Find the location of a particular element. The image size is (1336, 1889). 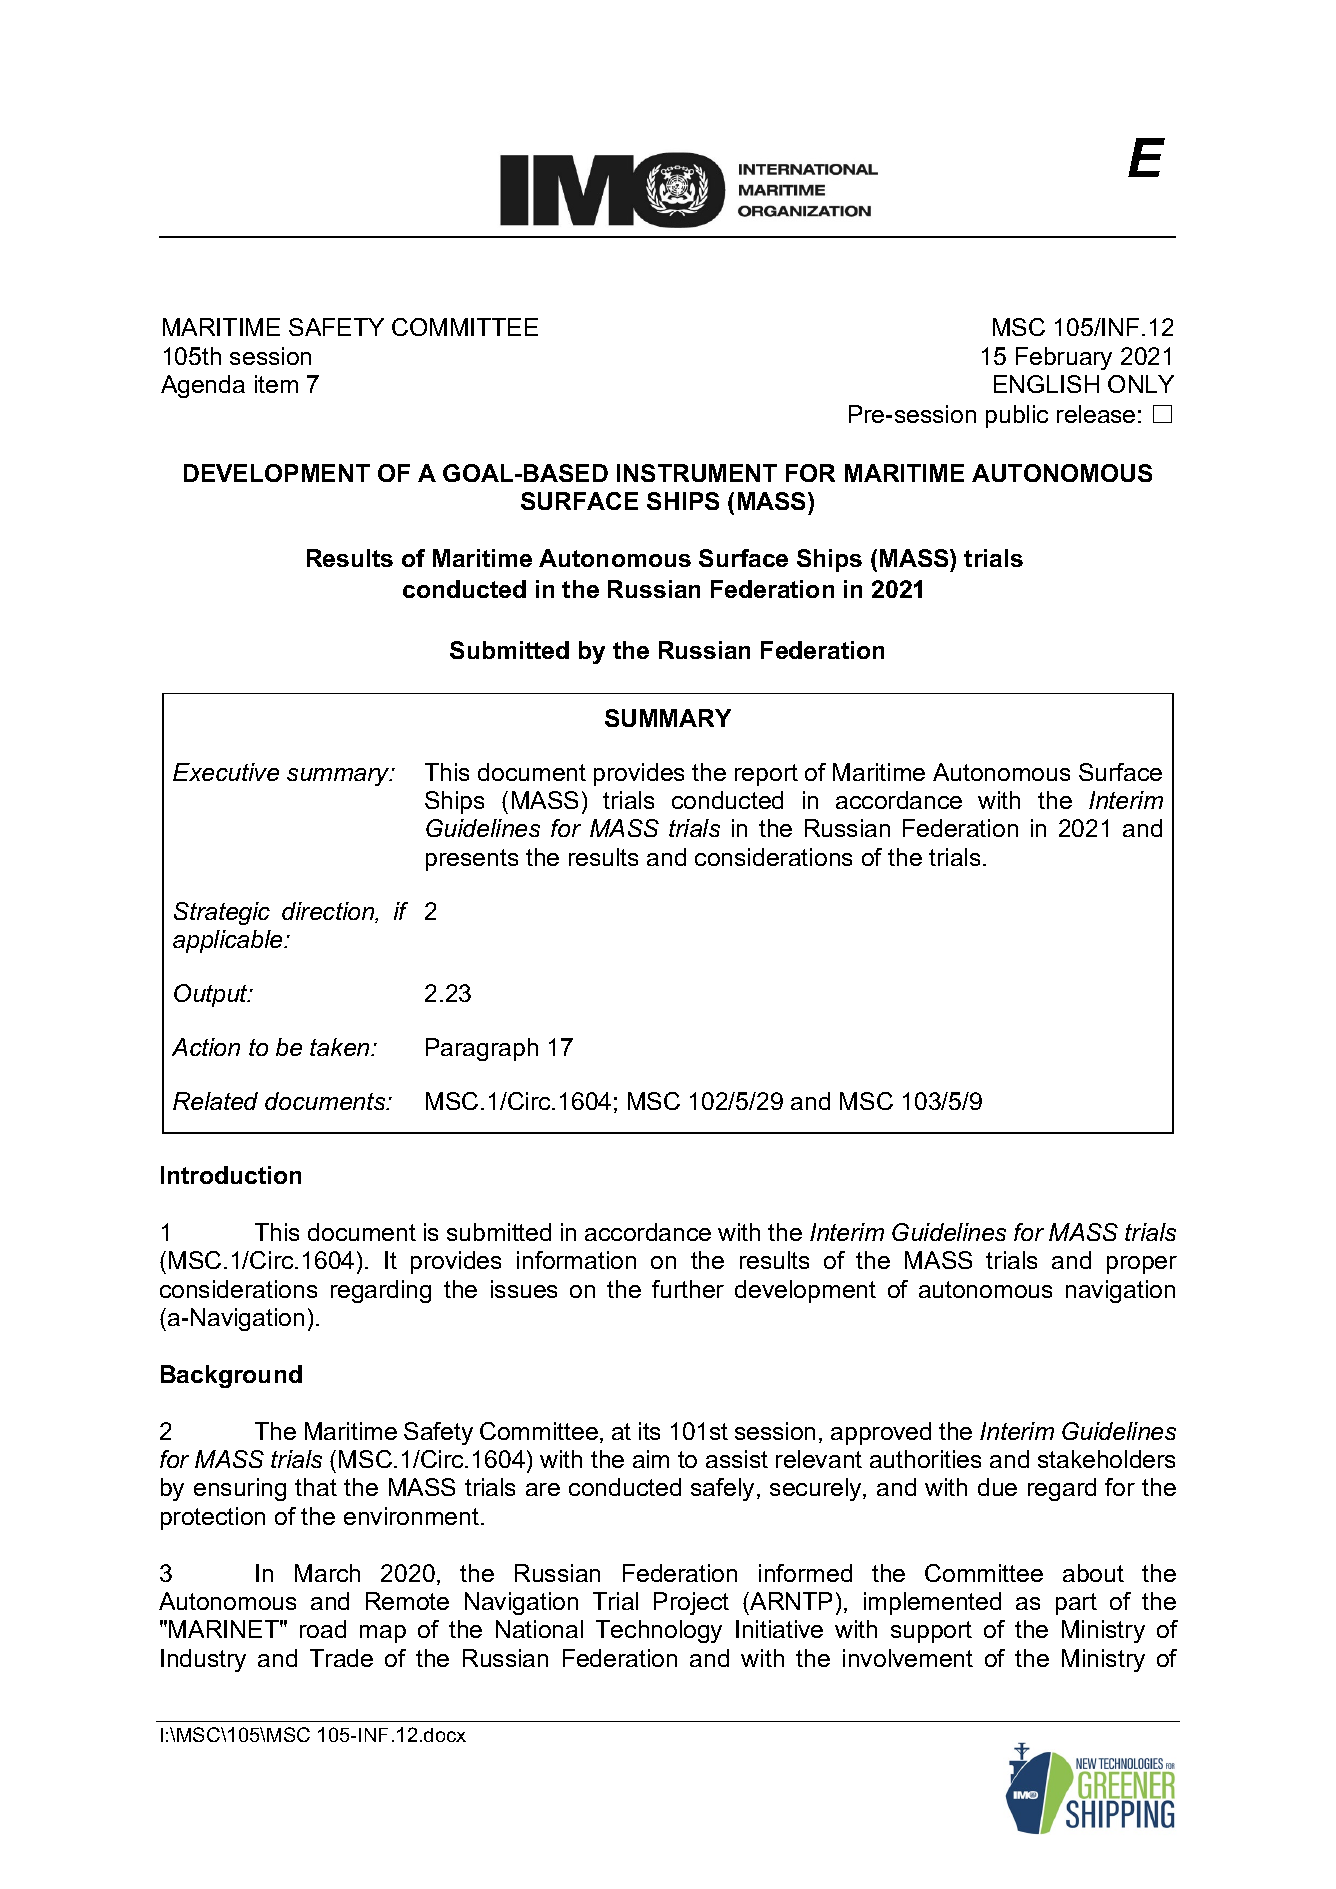

ENGLISH is located at coordinates (1046, 384).
